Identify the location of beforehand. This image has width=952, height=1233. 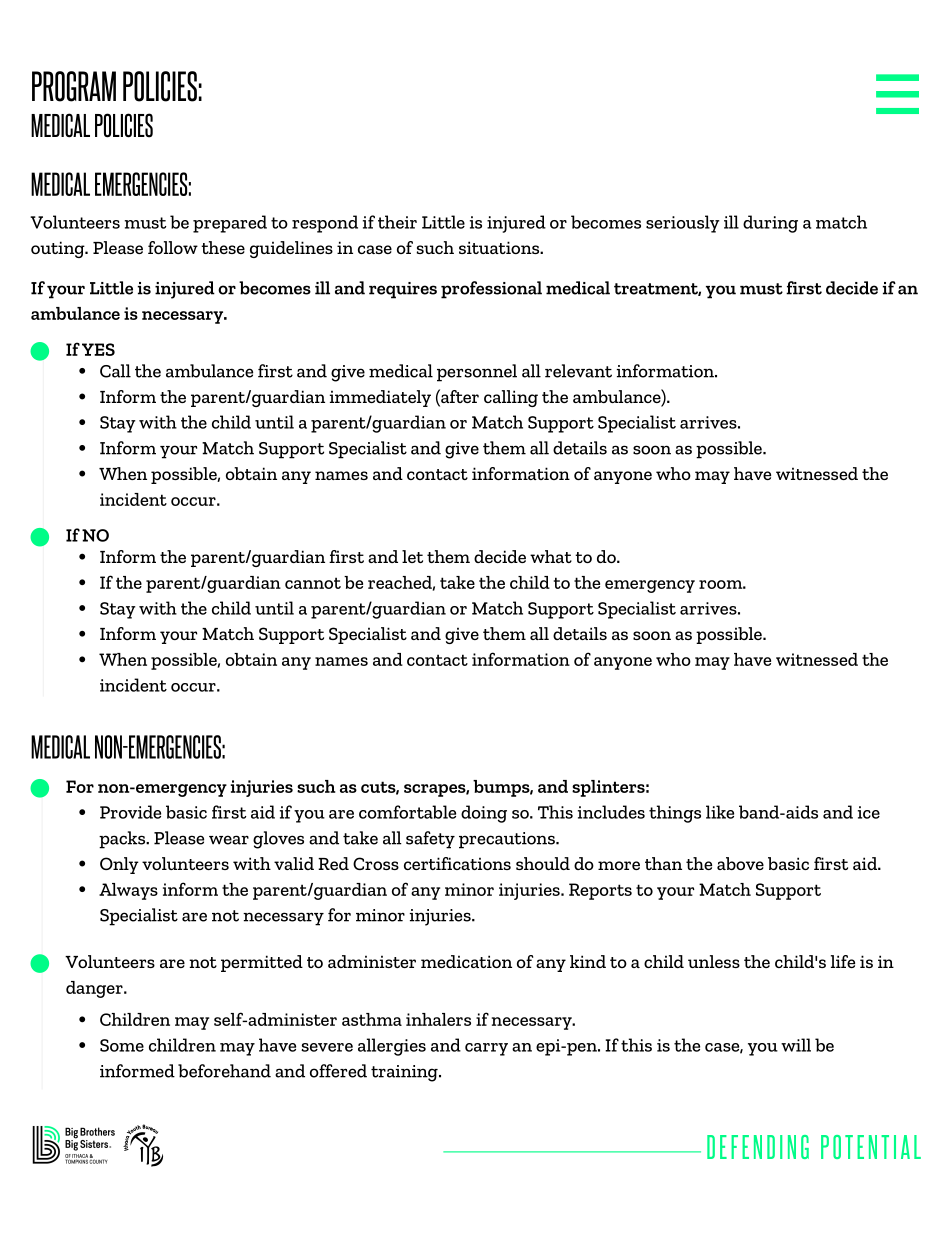
(224, 1071).
